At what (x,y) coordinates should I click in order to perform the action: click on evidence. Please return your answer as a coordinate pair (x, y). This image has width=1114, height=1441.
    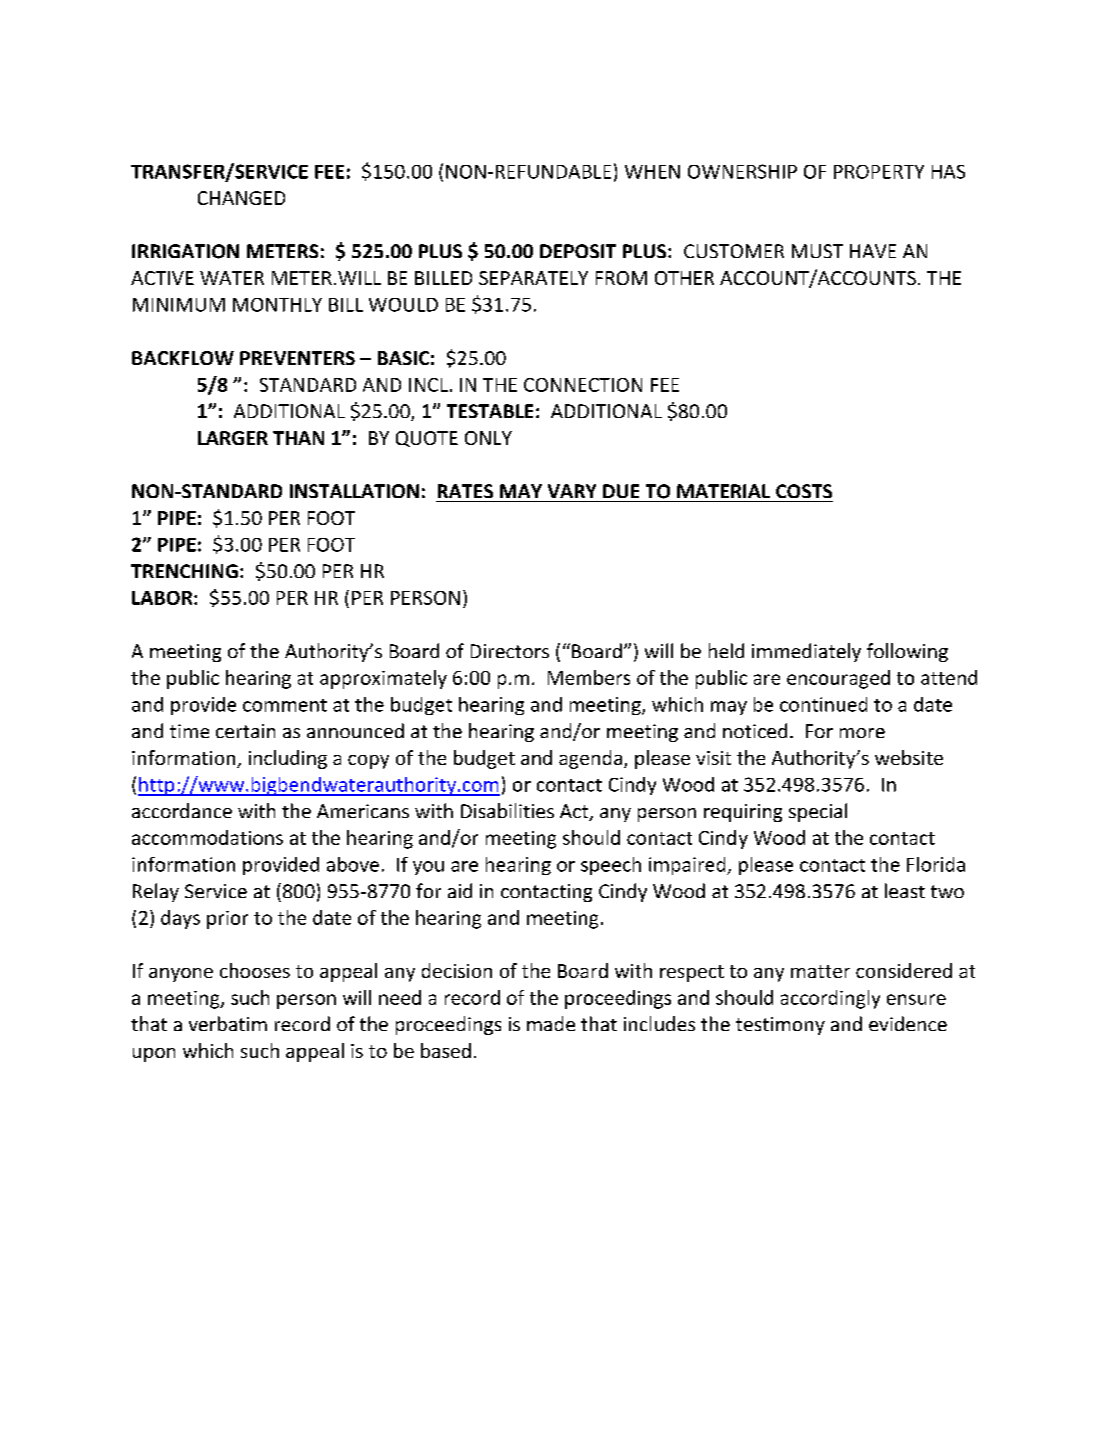
    Looking at the image, I should click on (908, 1023).
